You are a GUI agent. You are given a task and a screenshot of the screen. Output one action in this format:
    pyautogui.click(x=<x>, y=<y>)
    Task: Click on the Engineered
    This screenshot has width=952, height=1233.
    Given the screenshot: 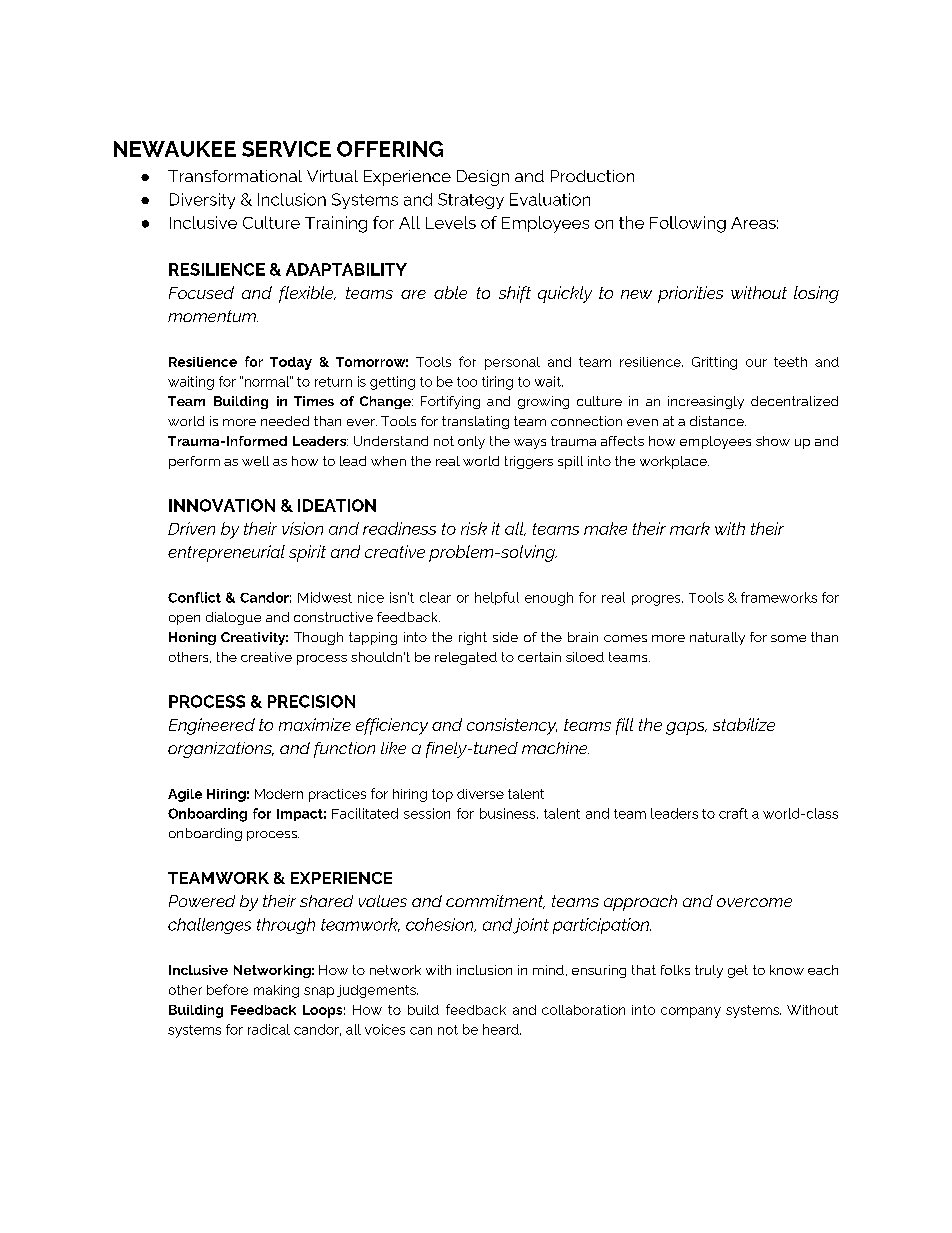 What is the action you would take?
    pyautogui.click(x=212, y=726)
